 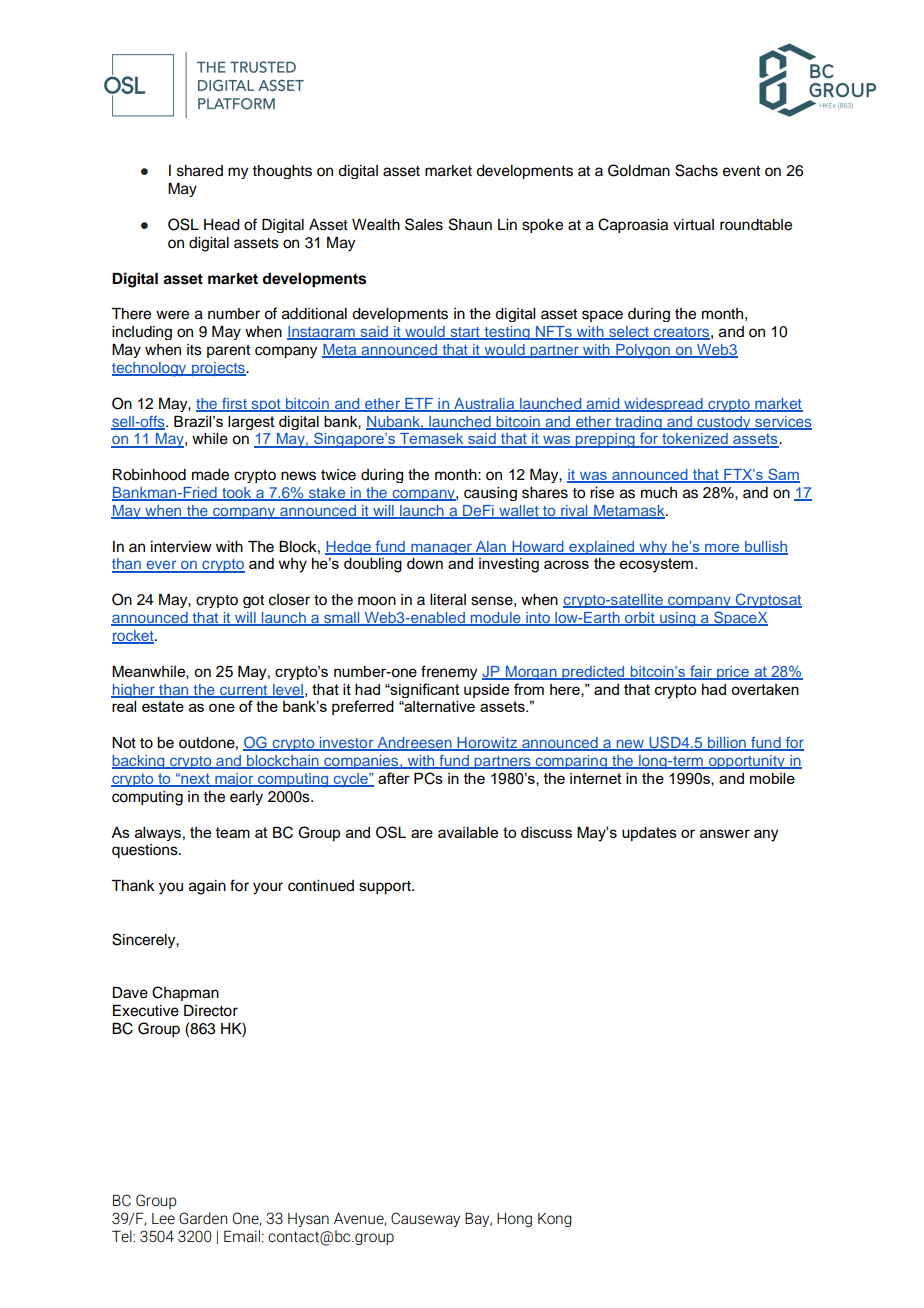 What do you see at coordinates (725, 833) in the screenshot?
I see `answer` at bounding box center [725, 833].
